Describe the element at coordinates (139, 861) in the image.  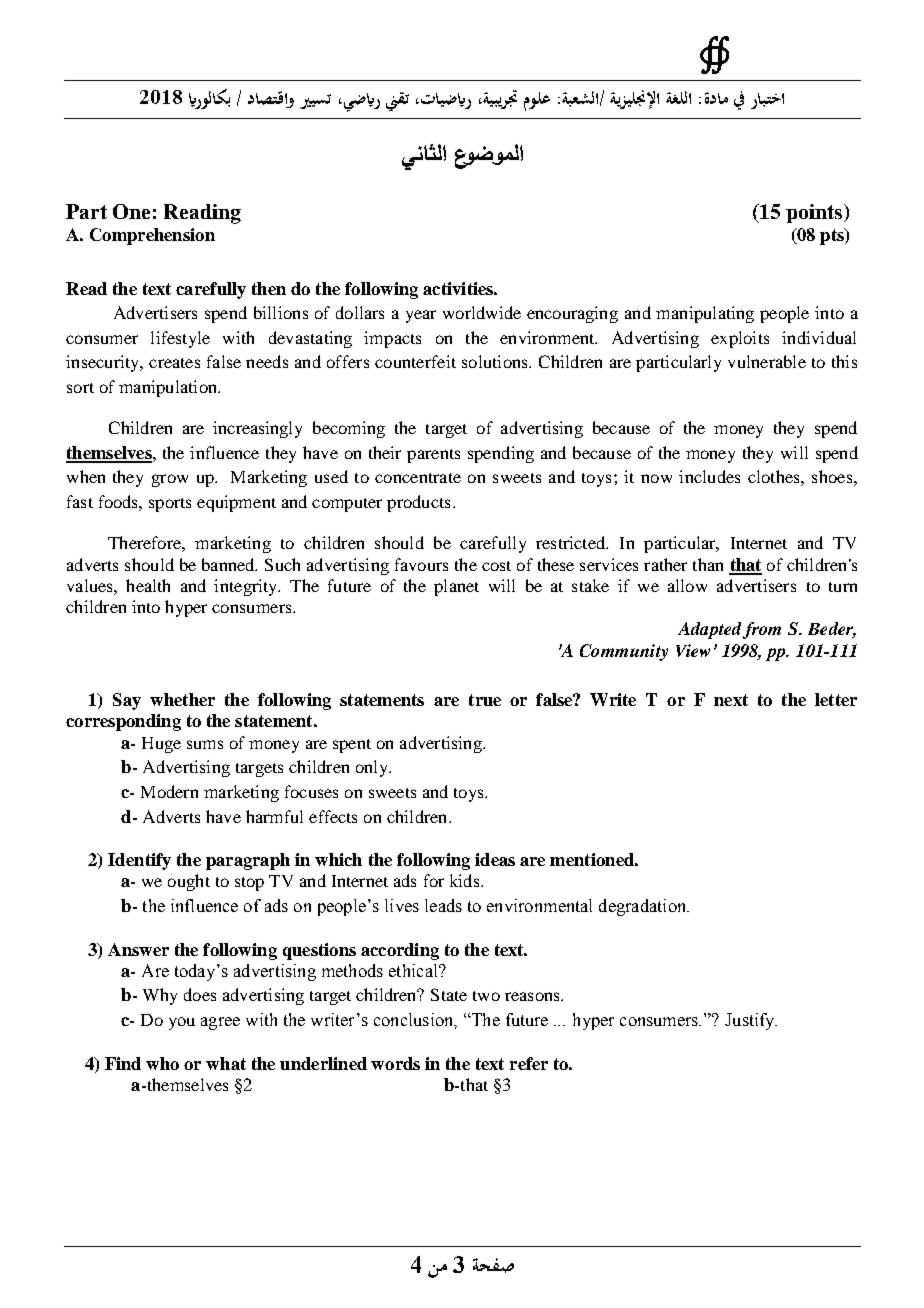
I see `Identify` at that location.
